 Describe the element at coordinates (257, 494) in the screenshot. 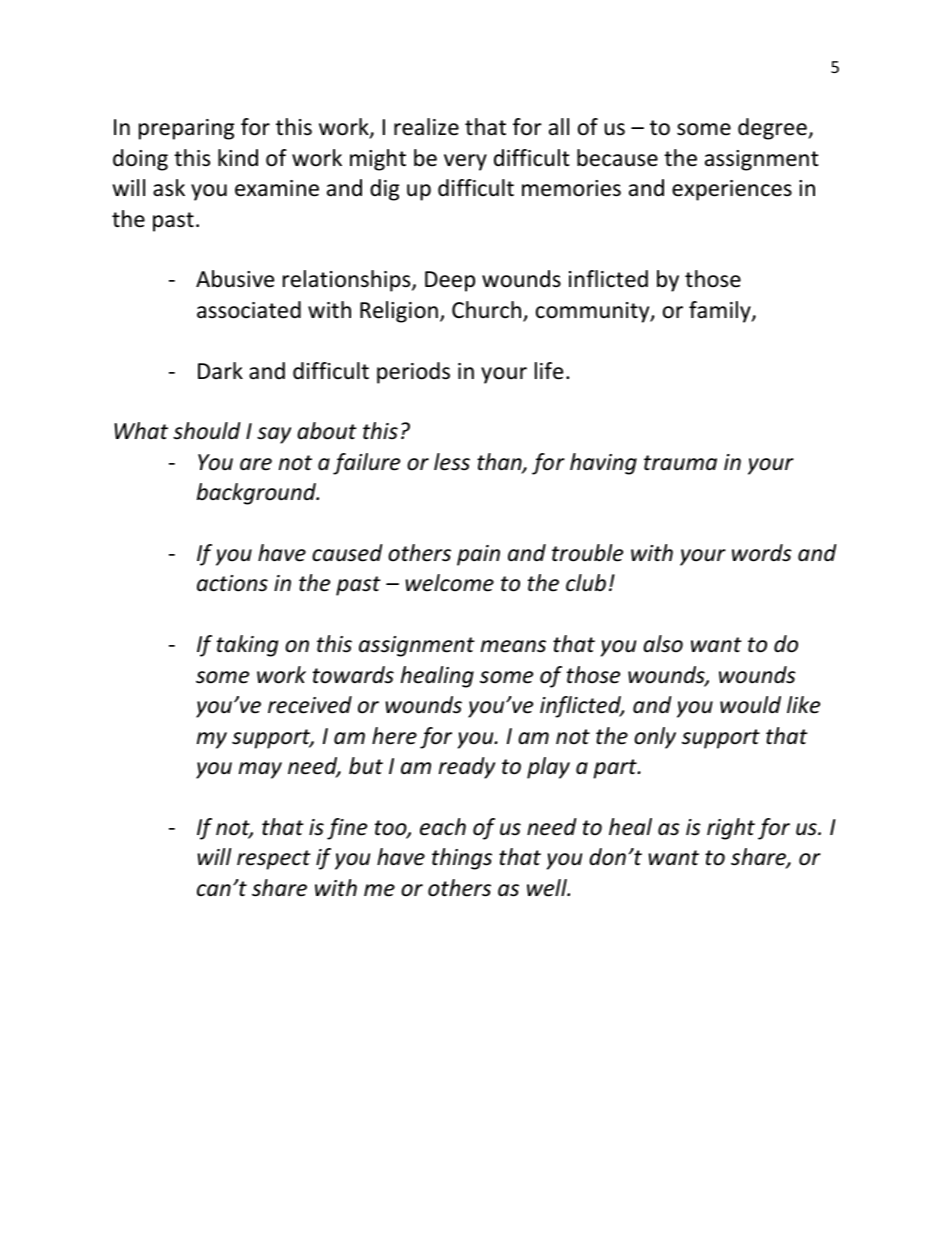

I see `background` at that location.
